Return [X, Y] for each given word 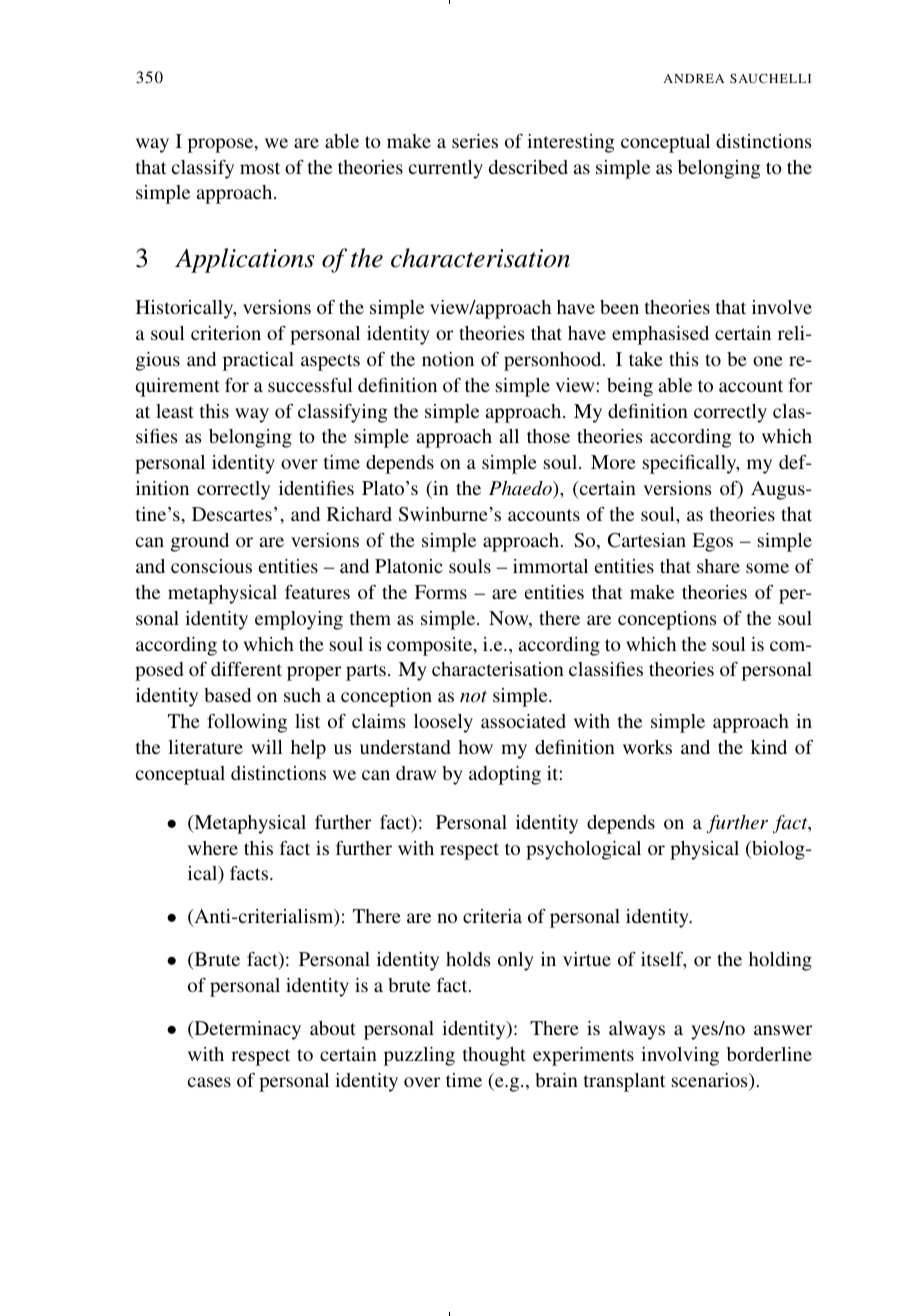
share [718, 566]
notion [448, 359]
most [260, 168]
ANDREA [694, 78]
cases [209, 1082]
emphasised [660, 335]
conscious [211, 566]
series [475, 141]
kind [769, 747]
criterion [226, 333]
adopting [505, 775]
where [213, 848]
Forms [441, 592]
